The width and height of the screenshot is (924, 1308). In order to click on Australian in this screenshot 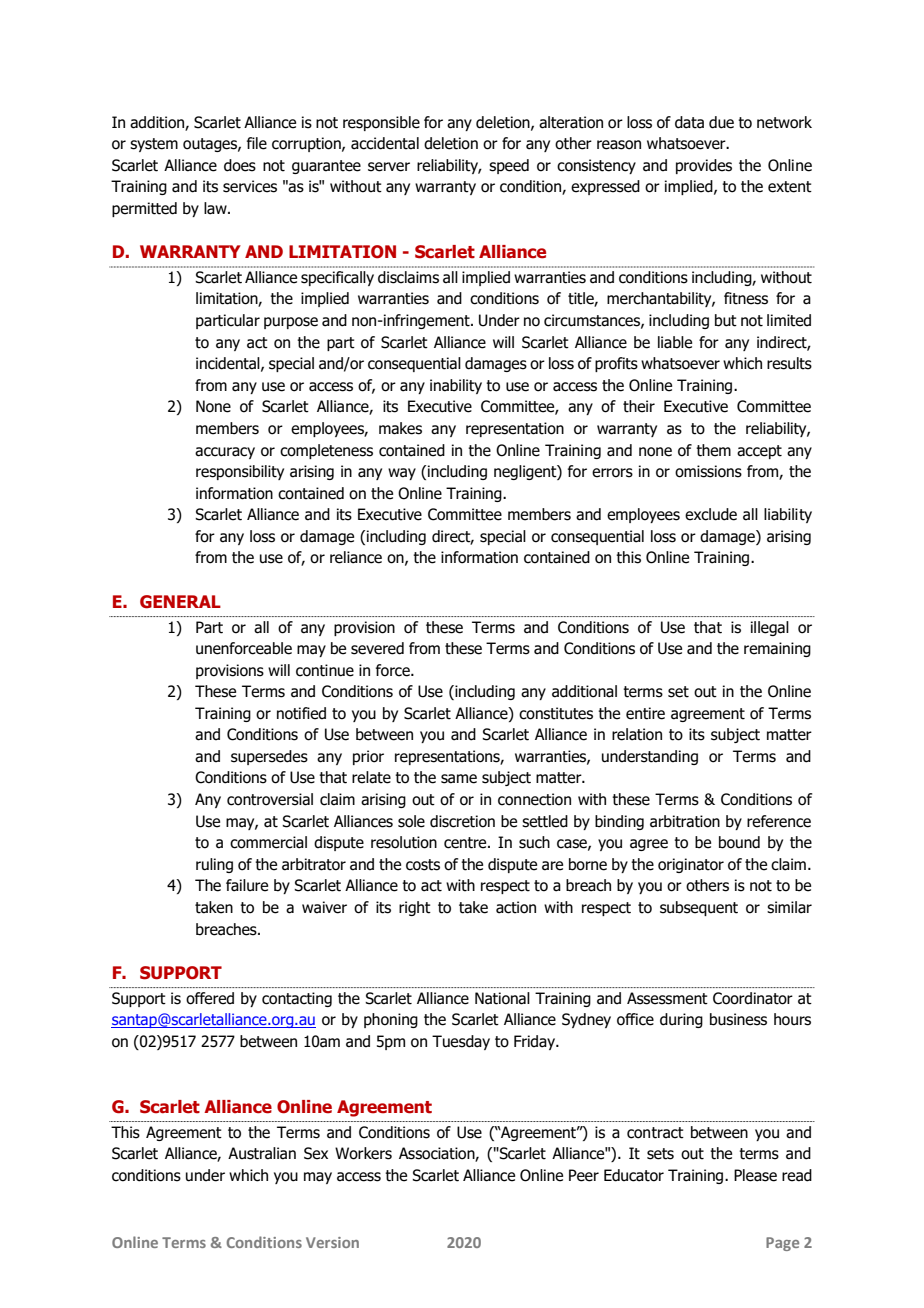, I will do `click(262, 1153)`.
